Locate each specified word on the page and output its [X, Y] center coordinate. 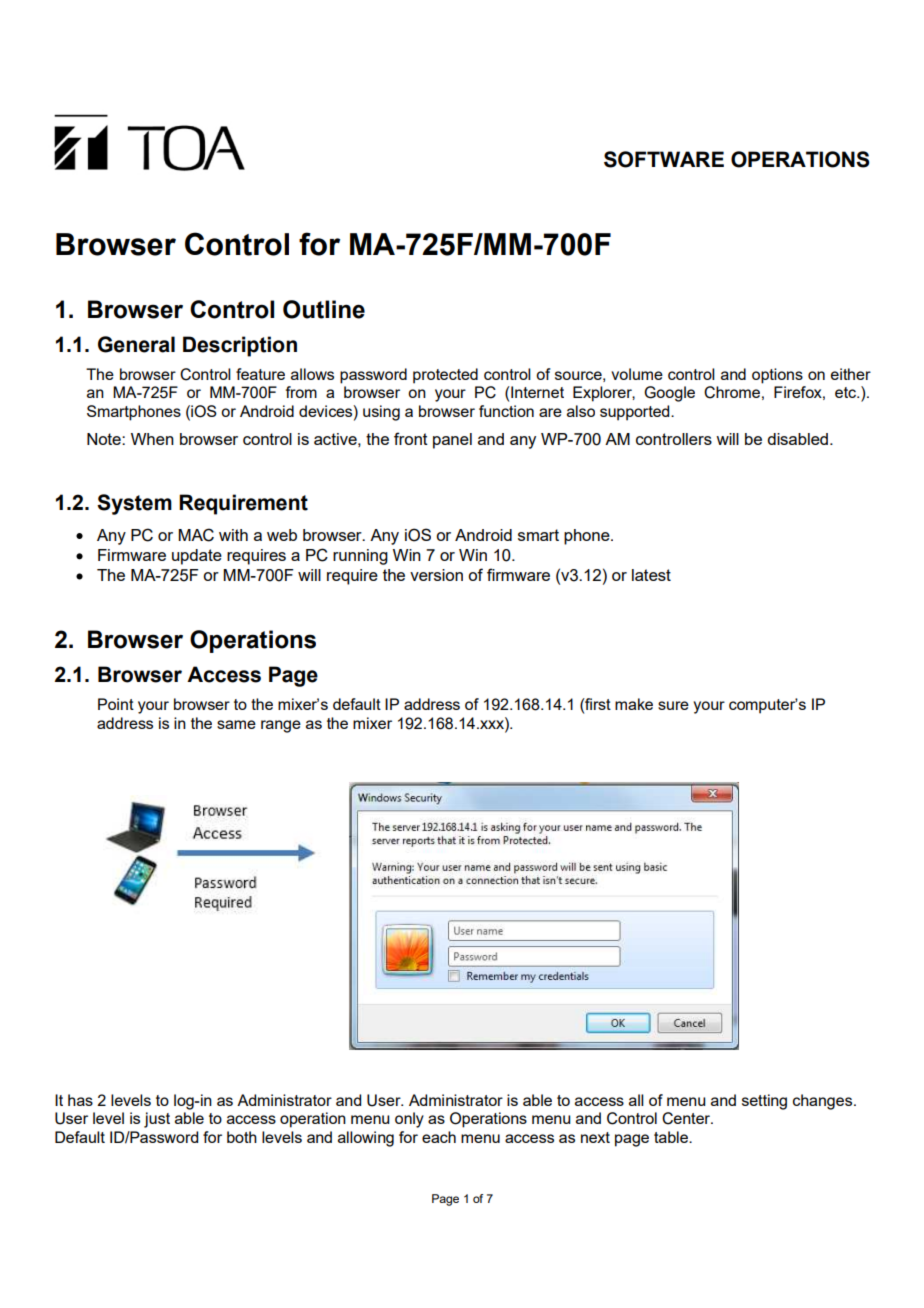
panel [452, 441]
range [281, 726]
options [777, 376]
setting [764, 1102]
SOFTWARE [664, 159]
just [157, 1120]
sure [673, 705]
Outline [324, 309]
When [152, 439]
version [436, 575]
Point [116, 704]
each [439, 1137]
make [634, 704]
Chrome [732, 392]
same [236, 724]
